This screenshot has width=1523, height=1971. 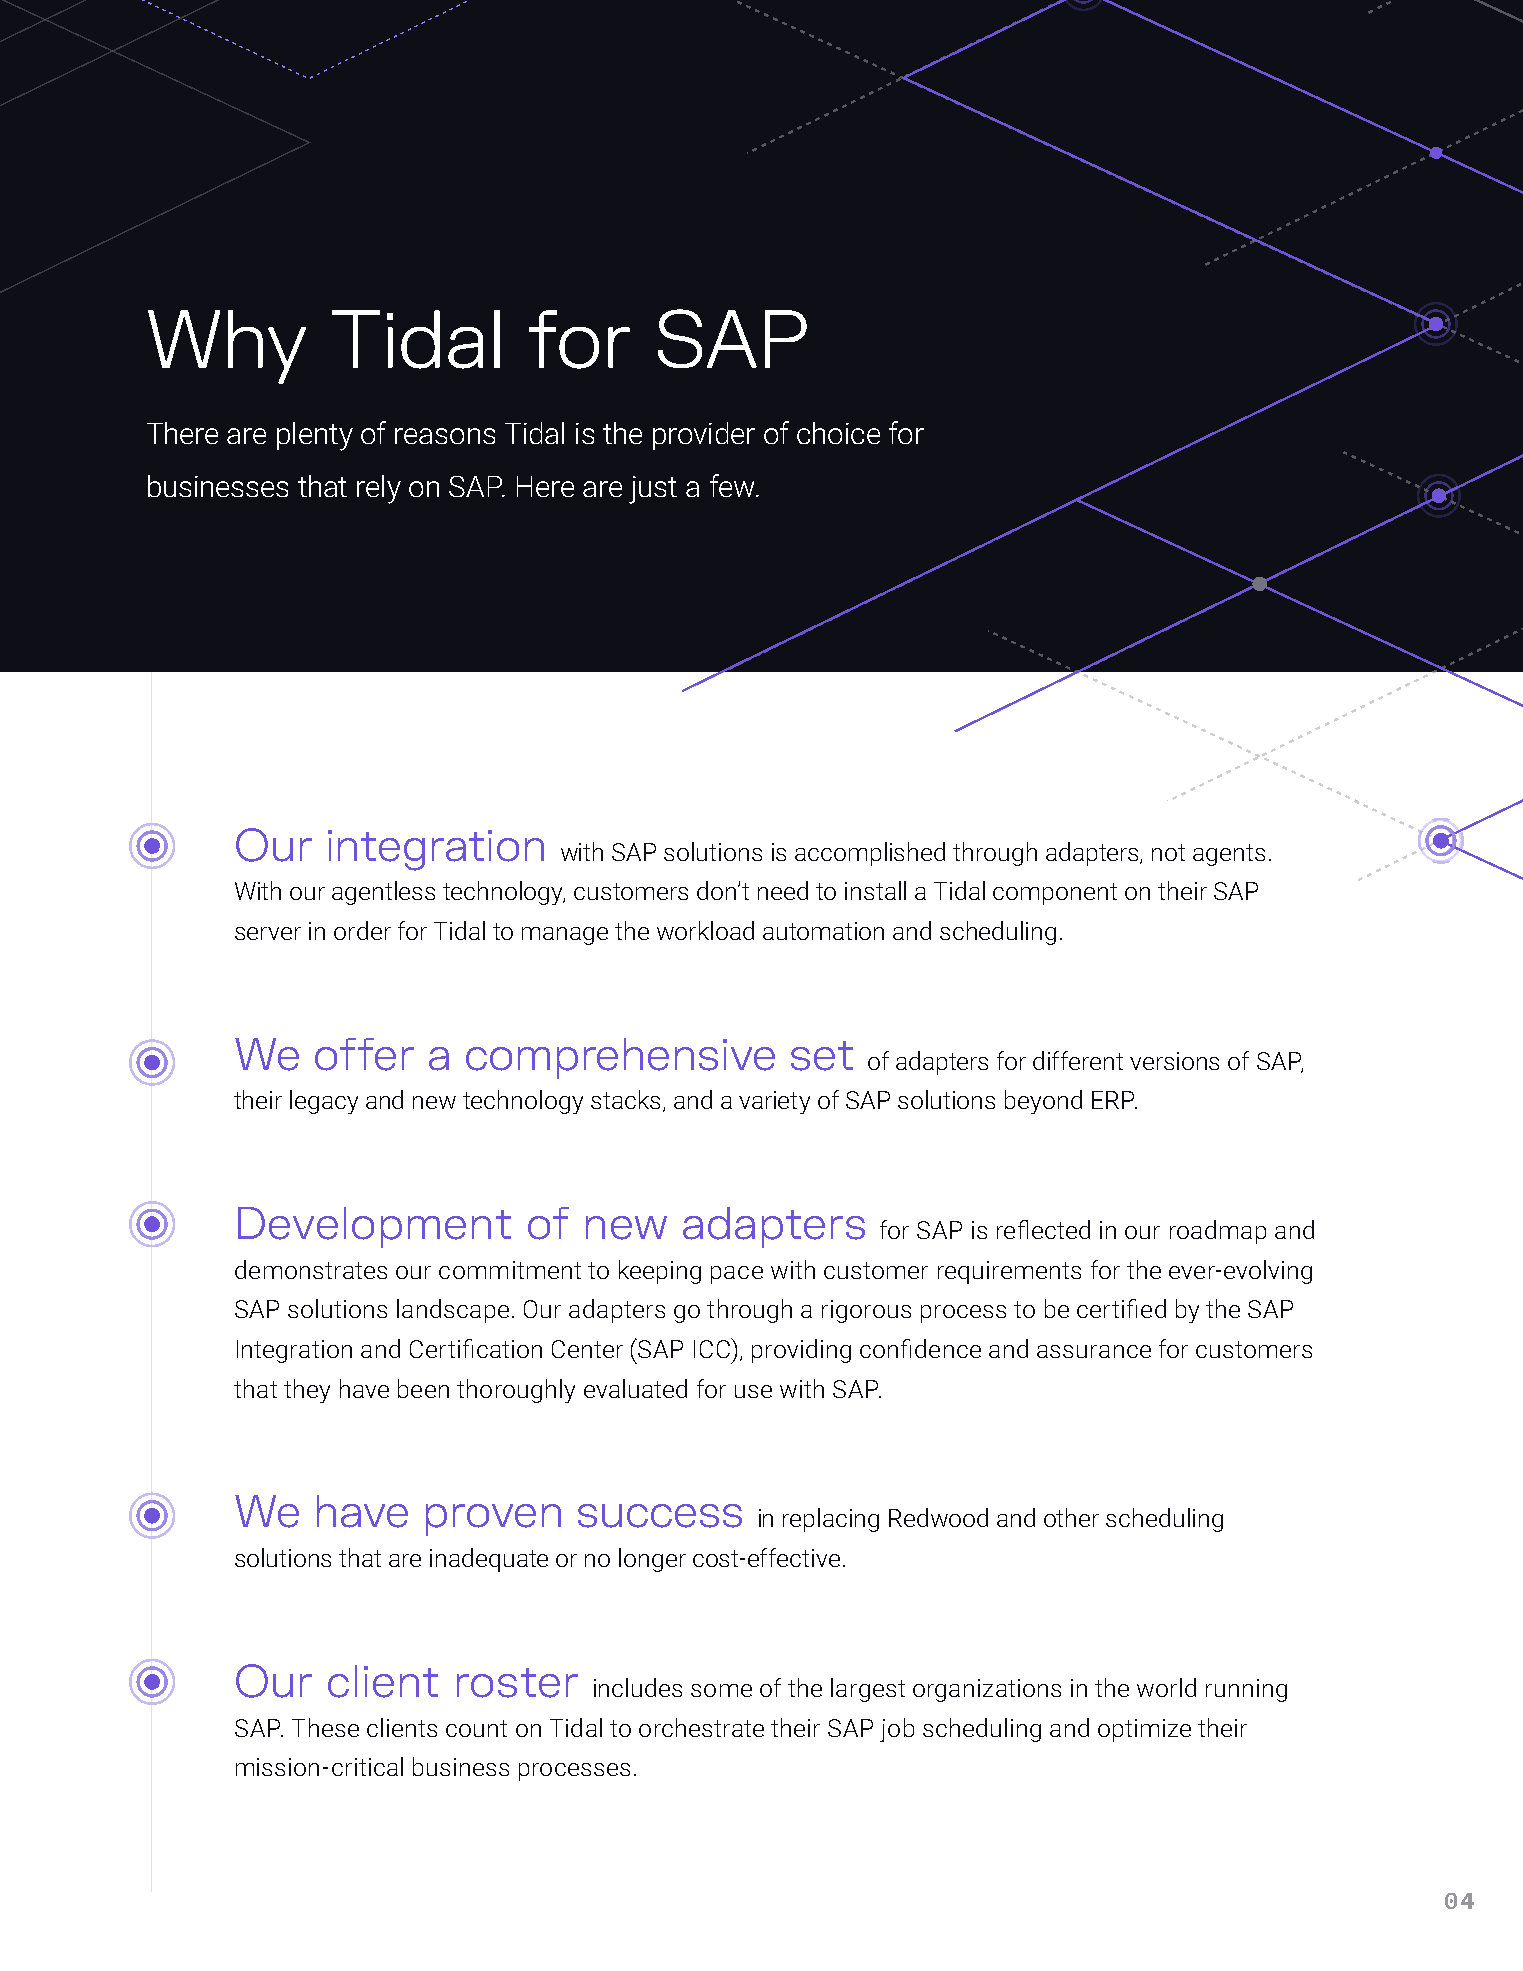 What do you see at coordinates (315, 436) in the screenshot?
I see `plenty` at bounding box center [315, 436].
